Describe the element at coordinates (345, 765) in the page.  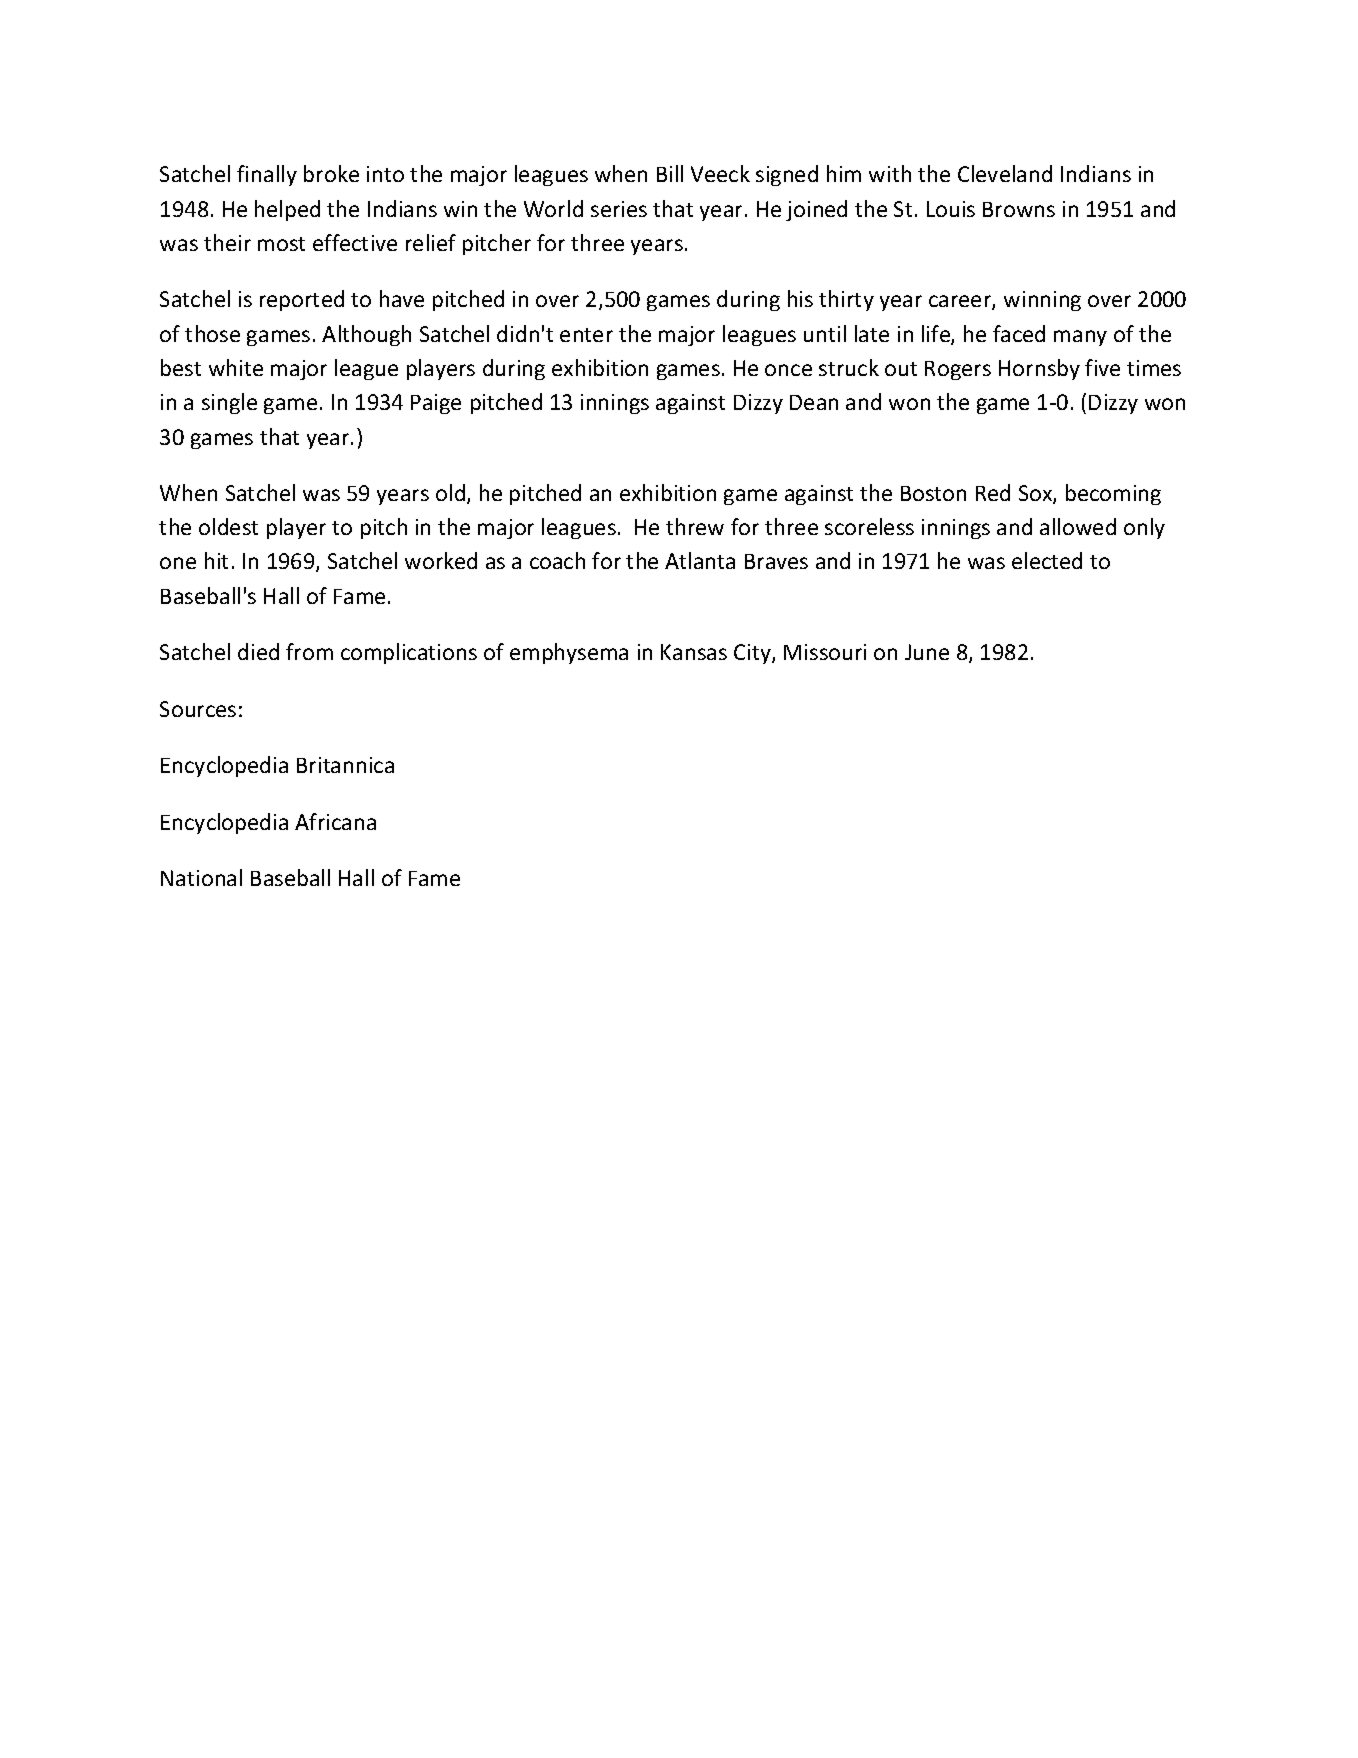
I see `Britannica` at that location.
